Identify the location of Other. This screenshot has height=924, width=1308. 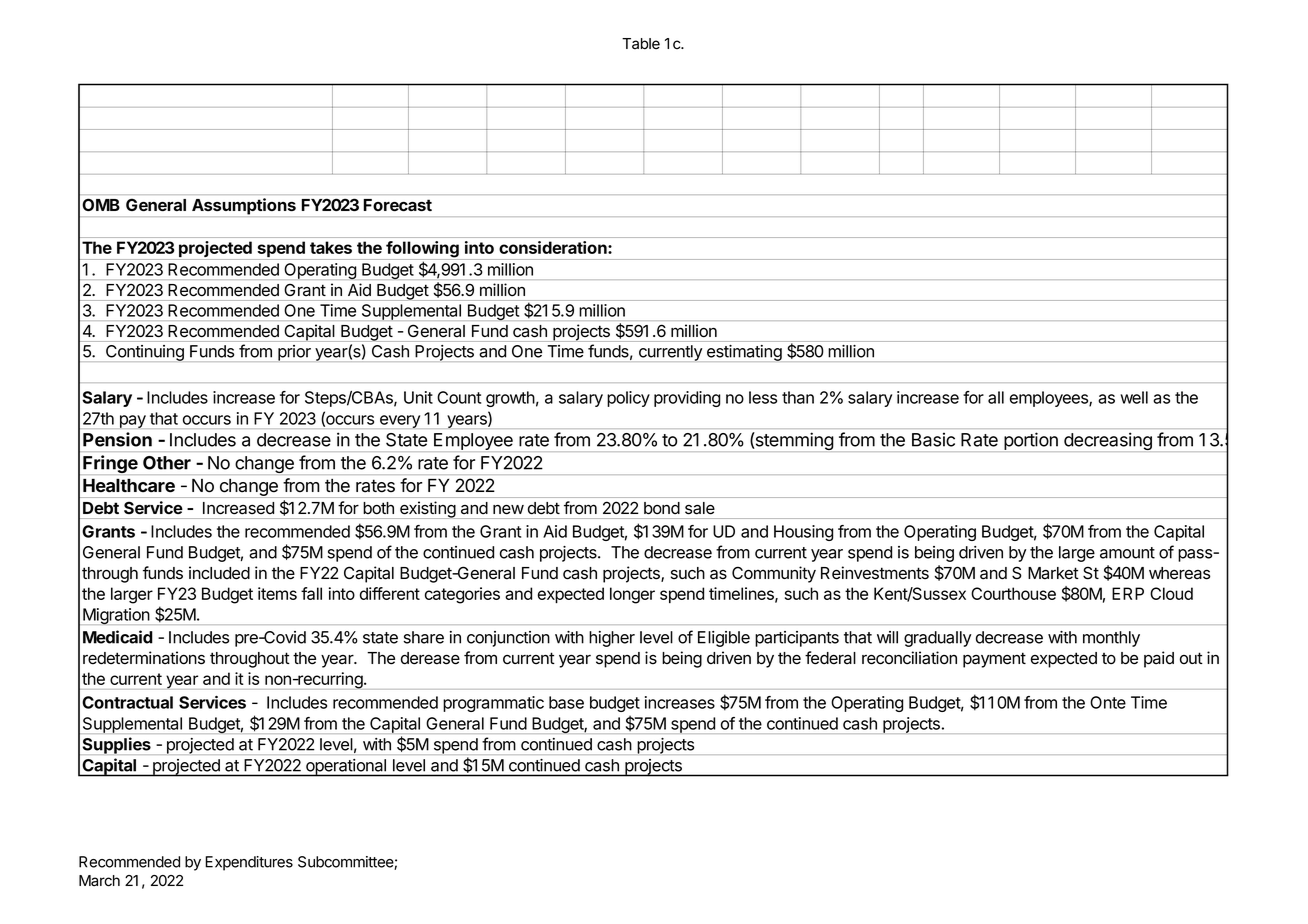
(167, 463).
